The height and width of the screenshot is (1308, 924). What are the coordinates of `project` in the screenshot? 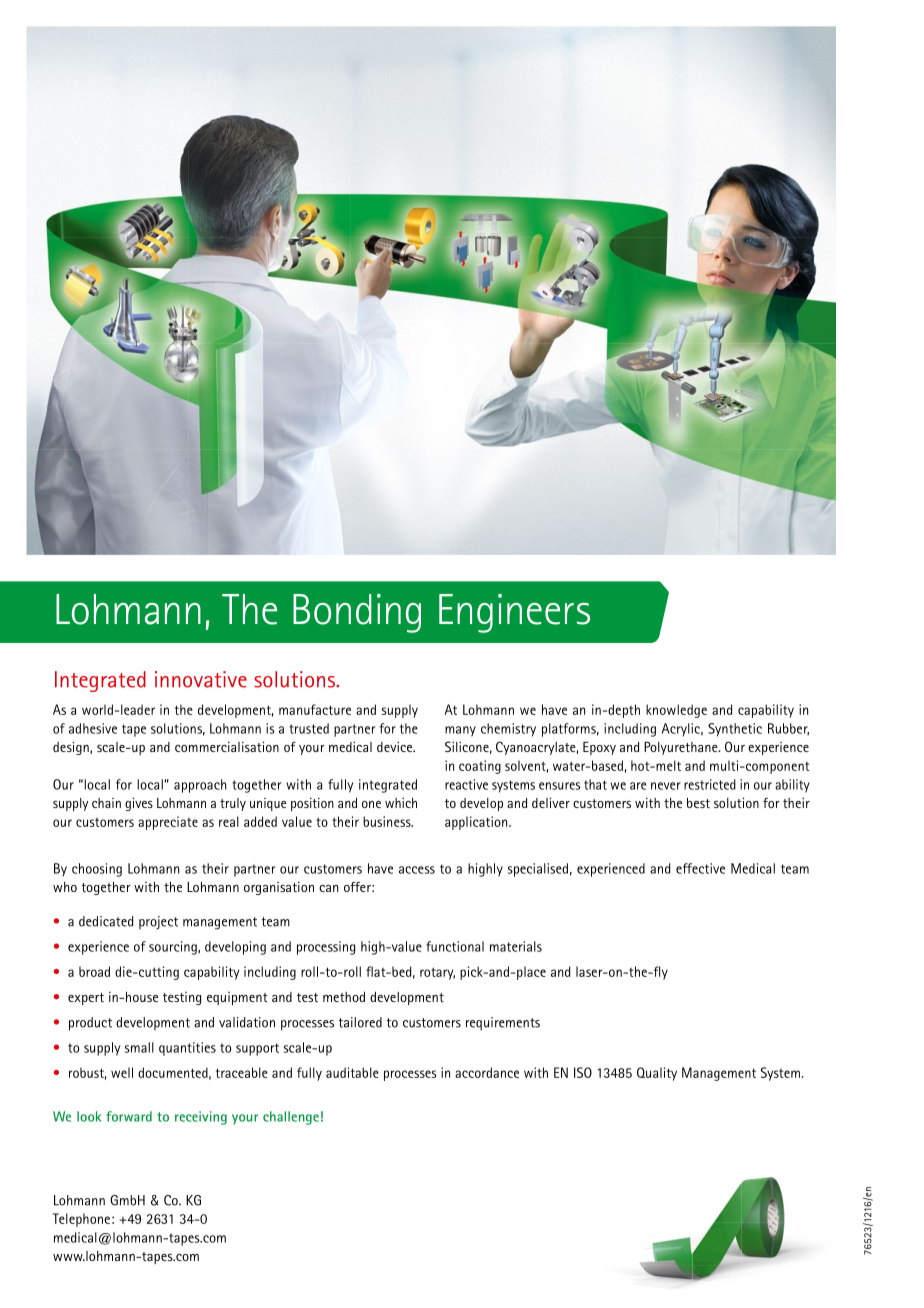 It's located at (158, 923).
